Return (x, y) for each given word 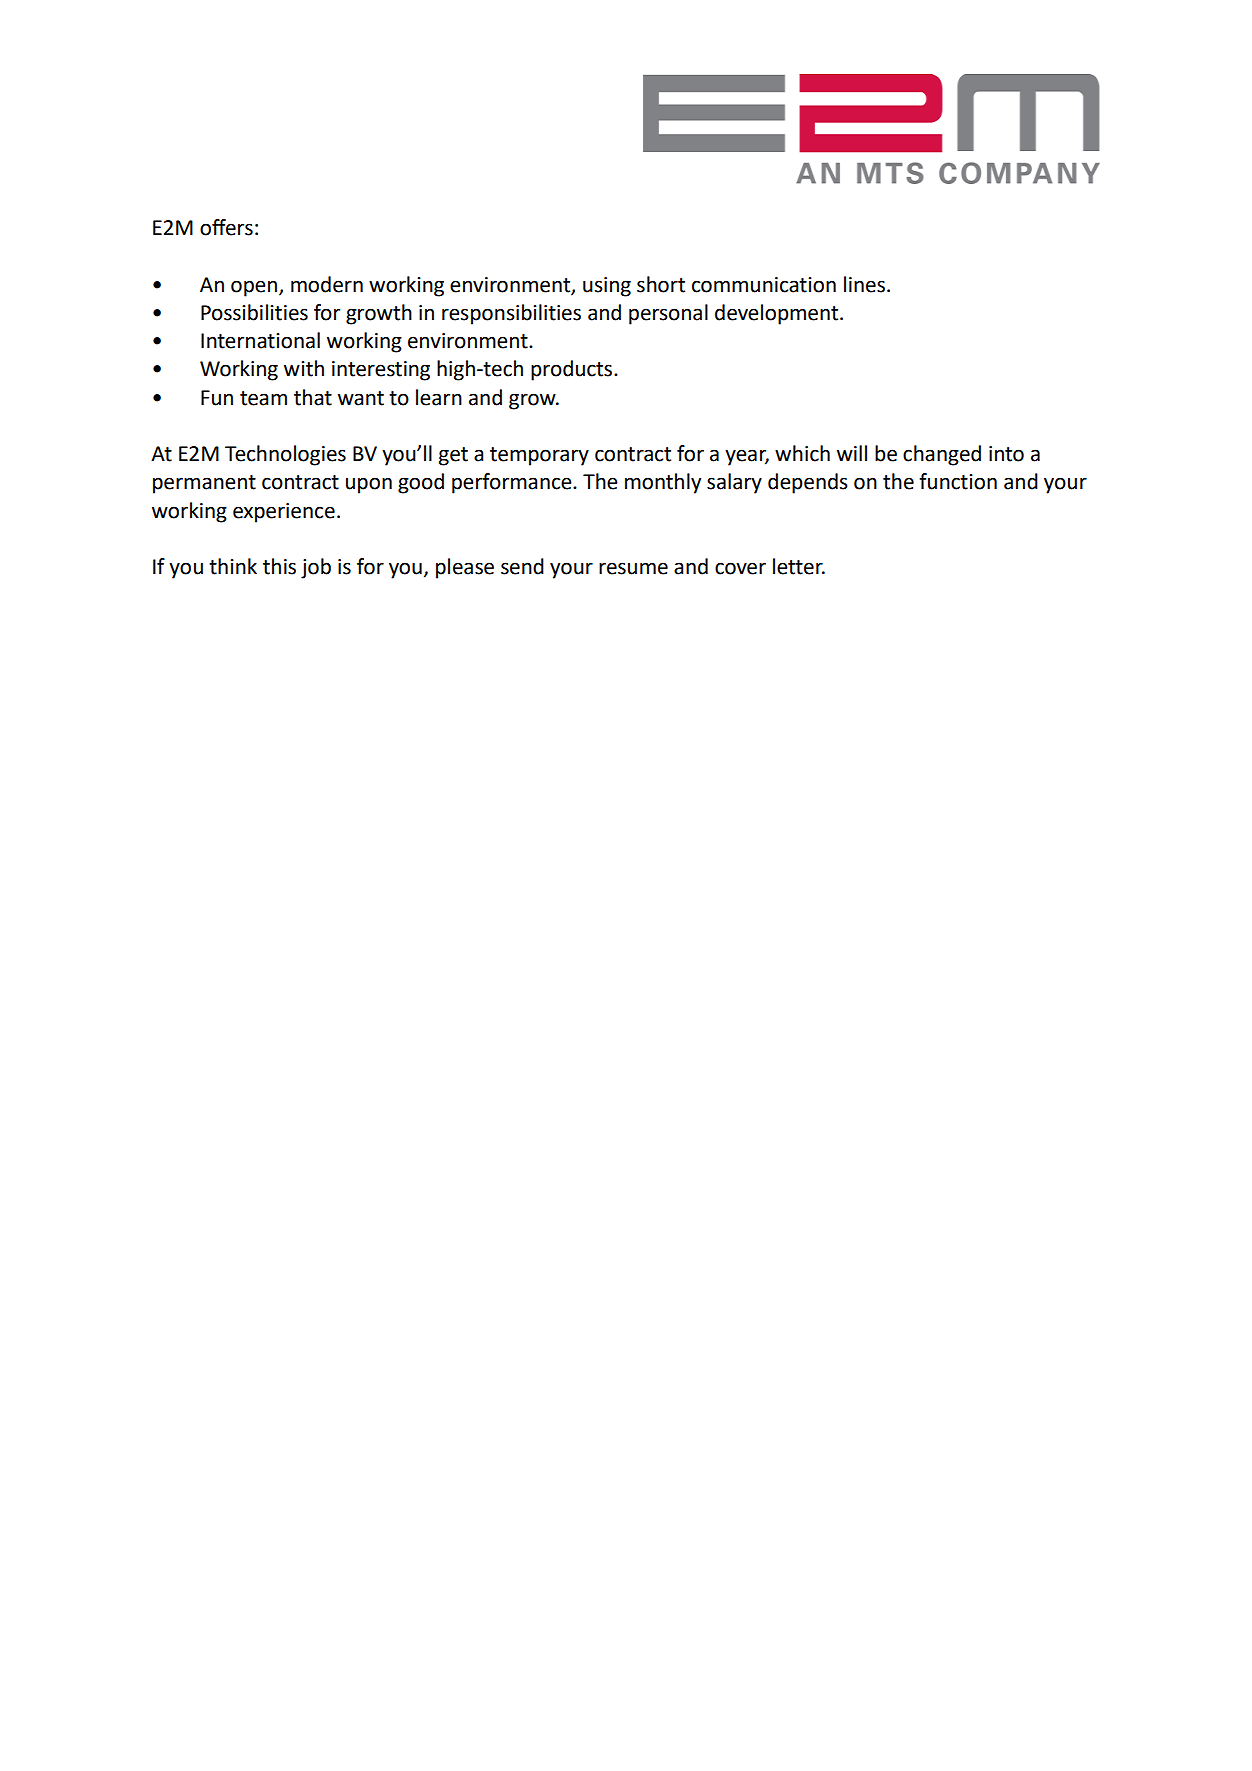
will (852, 453)
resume (633, 568)
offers (226, 227)
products (573, 370)
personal (668, 314)
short (661, 284)
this (279, 566)
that (313, 397)
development (778, 314)
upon (369, 485)
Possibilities (254, 312)
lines (864, 284)
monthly (663, 483)
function (958, 481)
